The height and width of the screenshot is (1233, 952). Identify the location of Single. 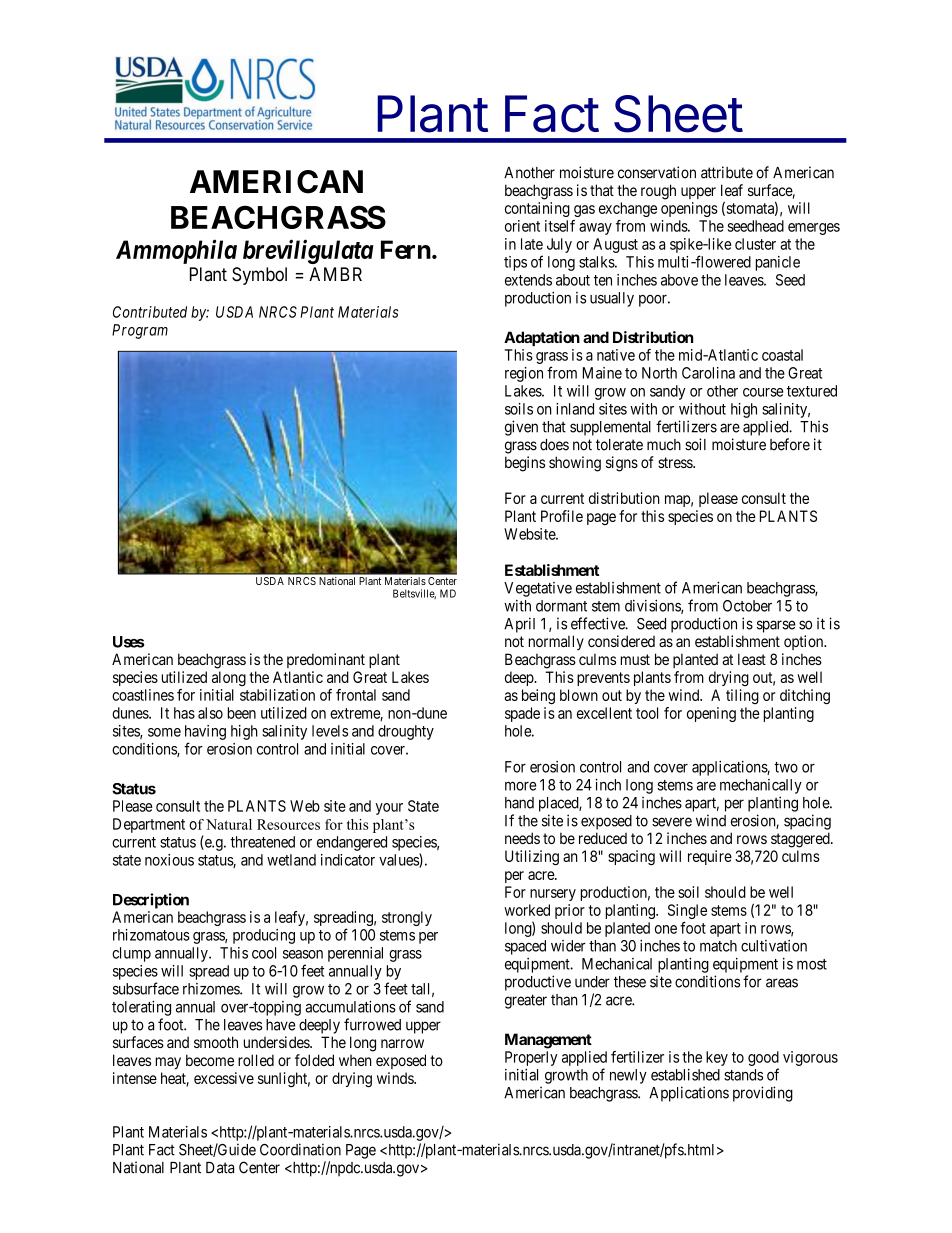
(687, 911).
